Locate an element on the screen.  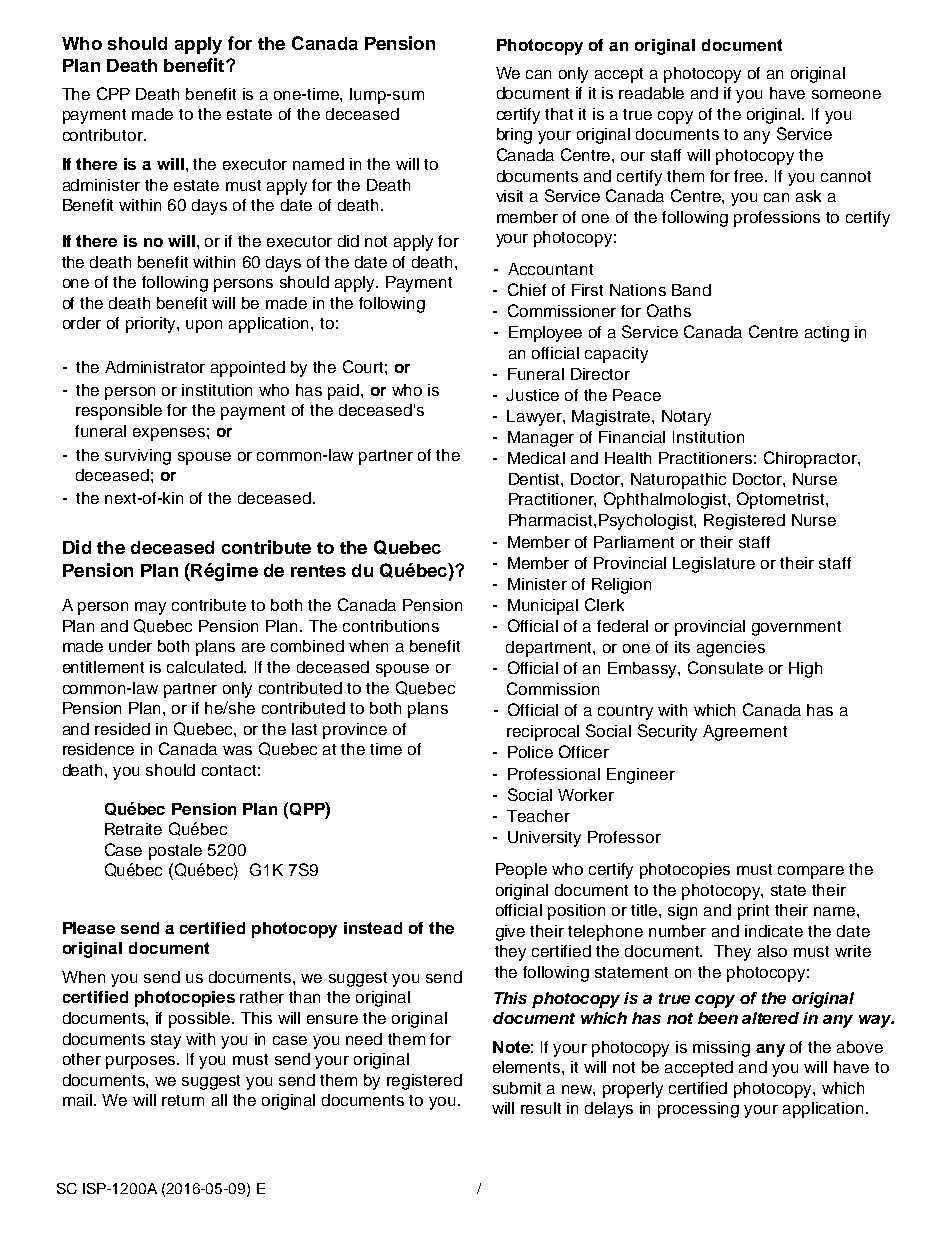
bring is located at coordinates (514, 136).
